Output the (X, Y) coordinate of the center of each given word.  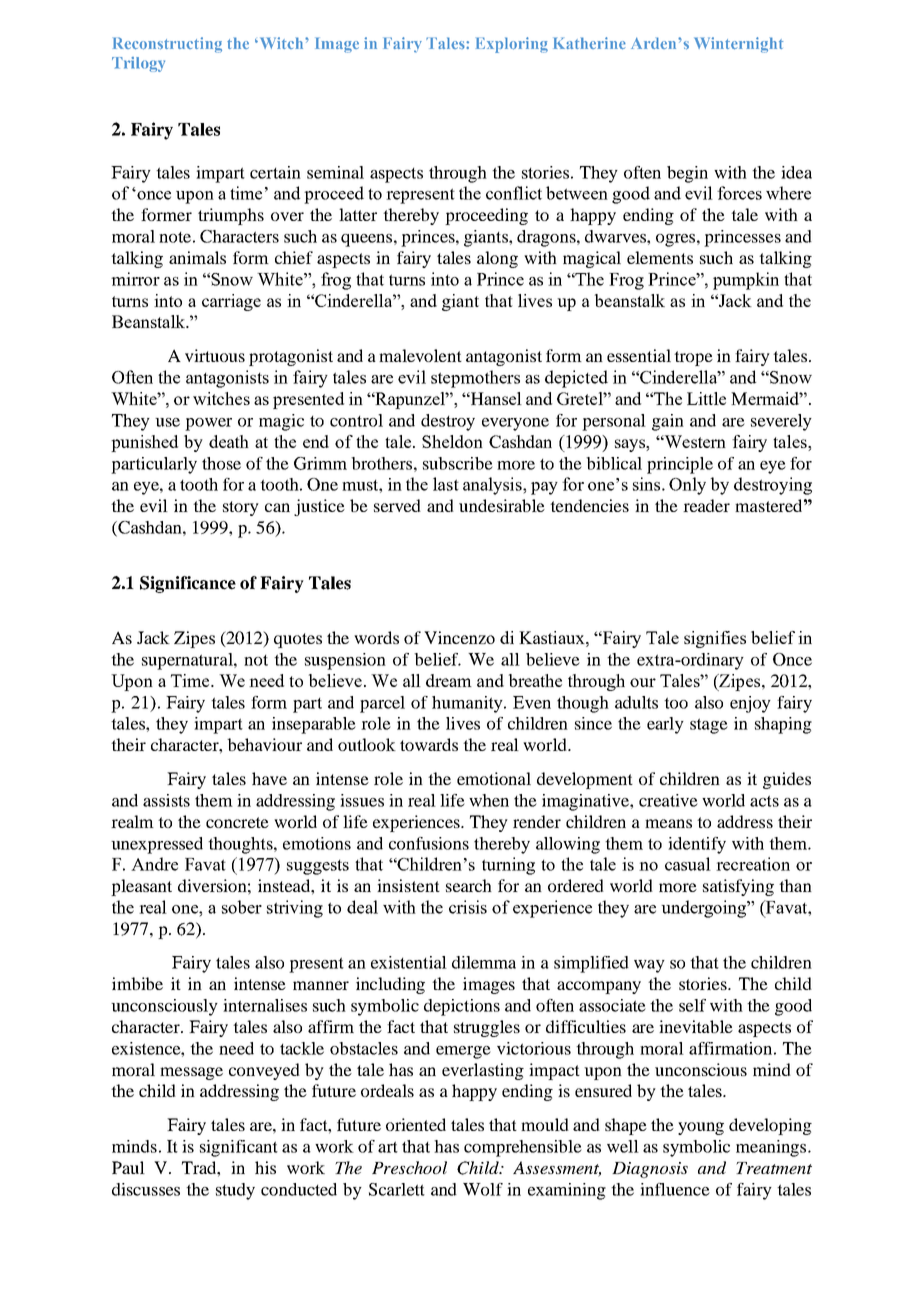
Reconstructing (167, 45)
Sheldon (452, 441)
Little (706, 398)
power (208, 424)
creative (668, 800)
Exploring (512, 45)
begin (687, 174)
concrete (237, 822)
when (489, 800)
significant (239, 1148)
